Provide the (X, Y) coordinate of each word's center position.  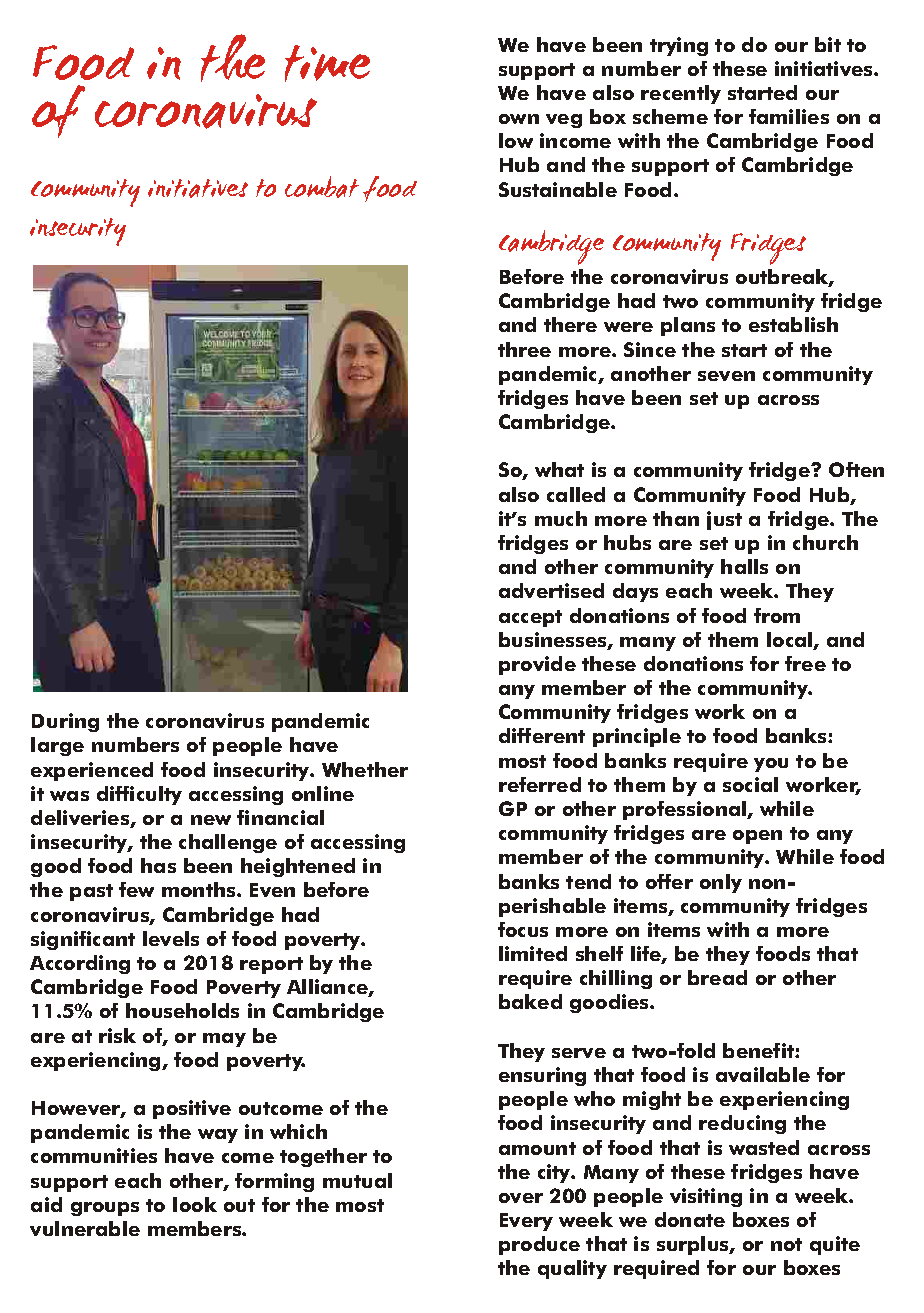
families (789, 116)
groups (105, 1209)
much (561, 518)
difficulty (139, 795)
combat (322, 187)
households (182, 1010)
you (771, 765)
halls (744, 566)
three (524, 349)
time (327, 63)
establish (793, 324)
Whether (365, 769)
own (519, 119)
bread (717, 977)
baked (530, 1001)
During (65, 722)
